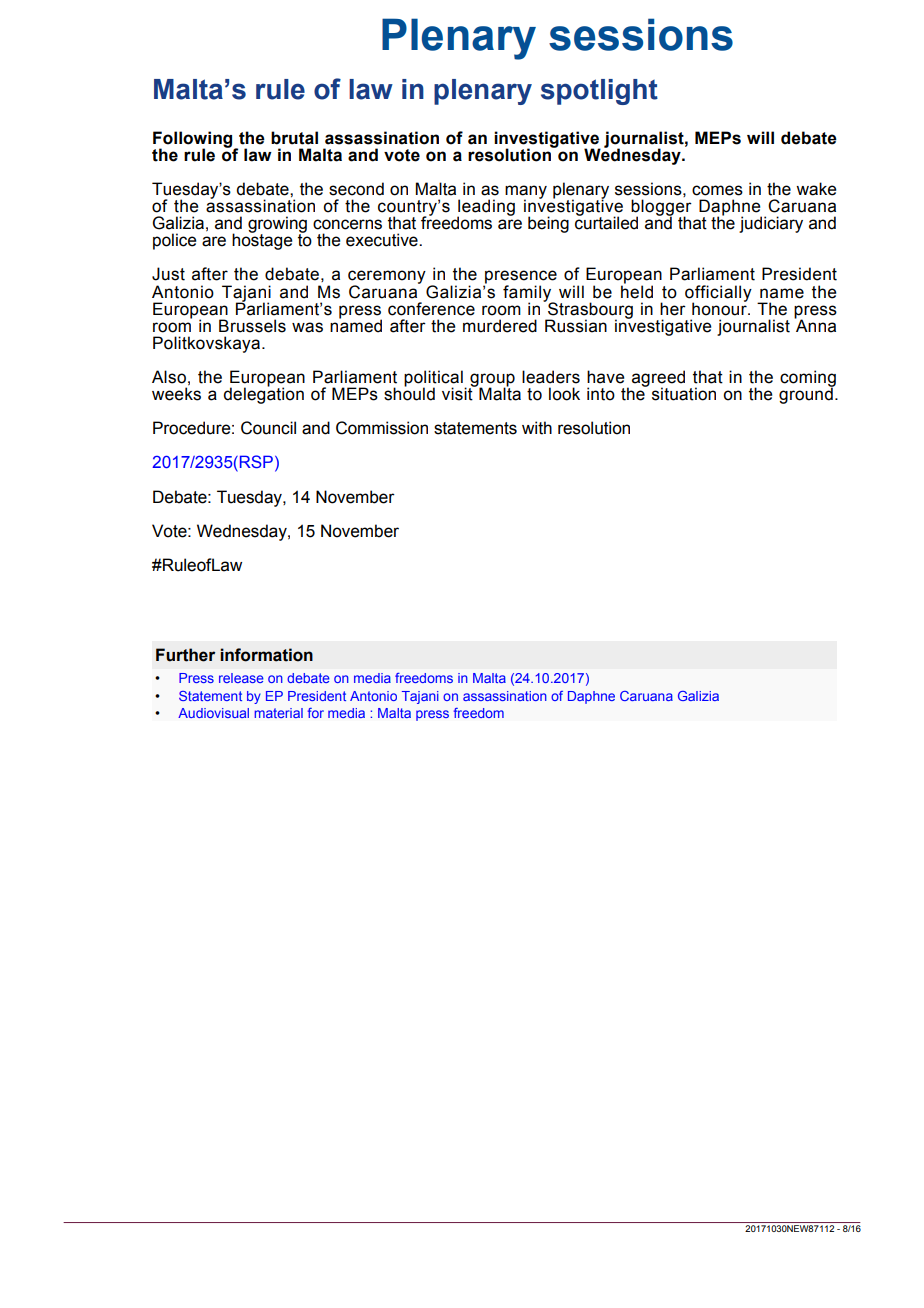 This image has height=1308, width=924. Describe the element at coordinates (279, 713) in the image. I see `material` at that location.
